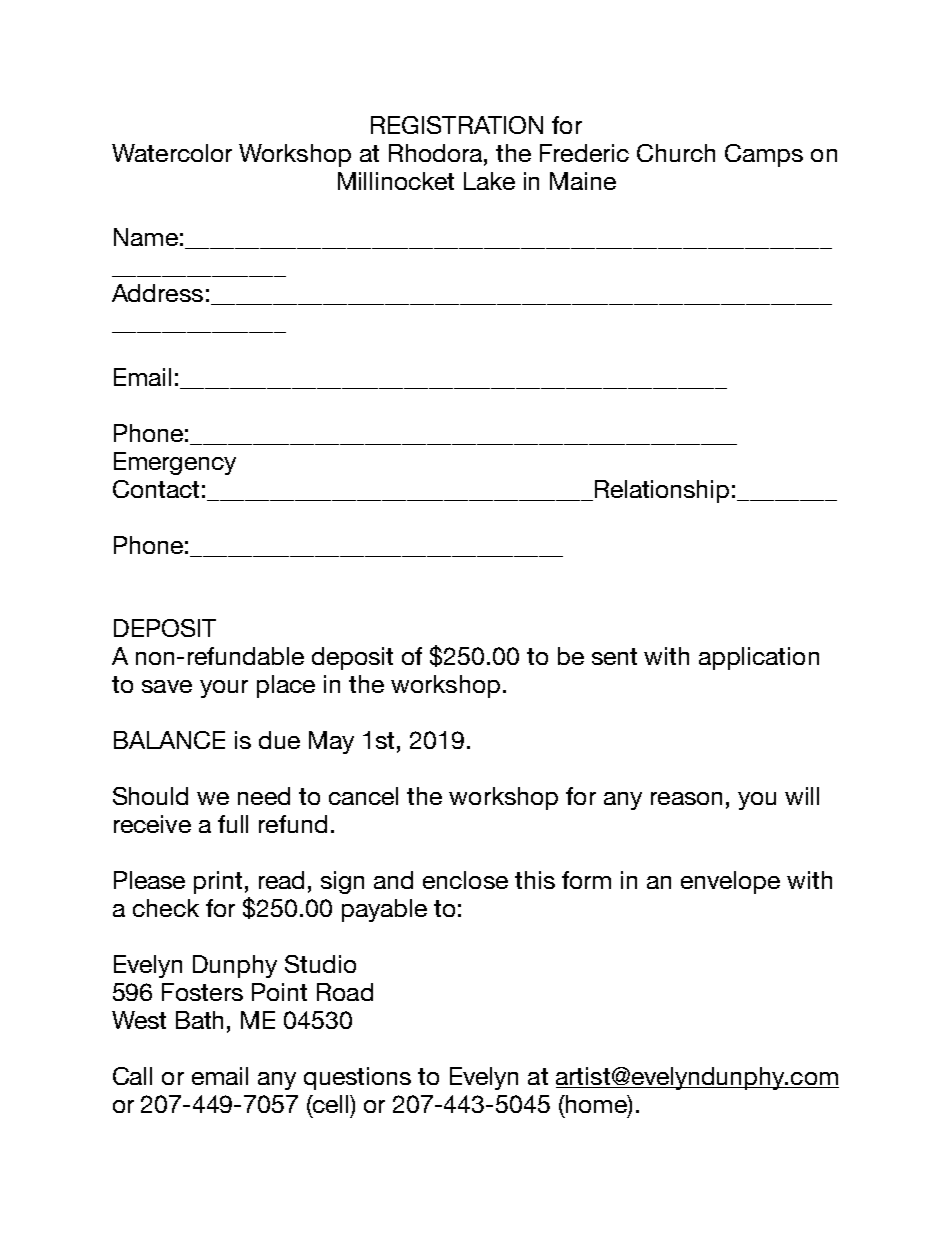 Image resolution: width=952 pixels, height=1233 pixels. What do you see at coordinates (199, 1020) in the screenshot?
I see `Bath` at bounding box center [199, 1020].
